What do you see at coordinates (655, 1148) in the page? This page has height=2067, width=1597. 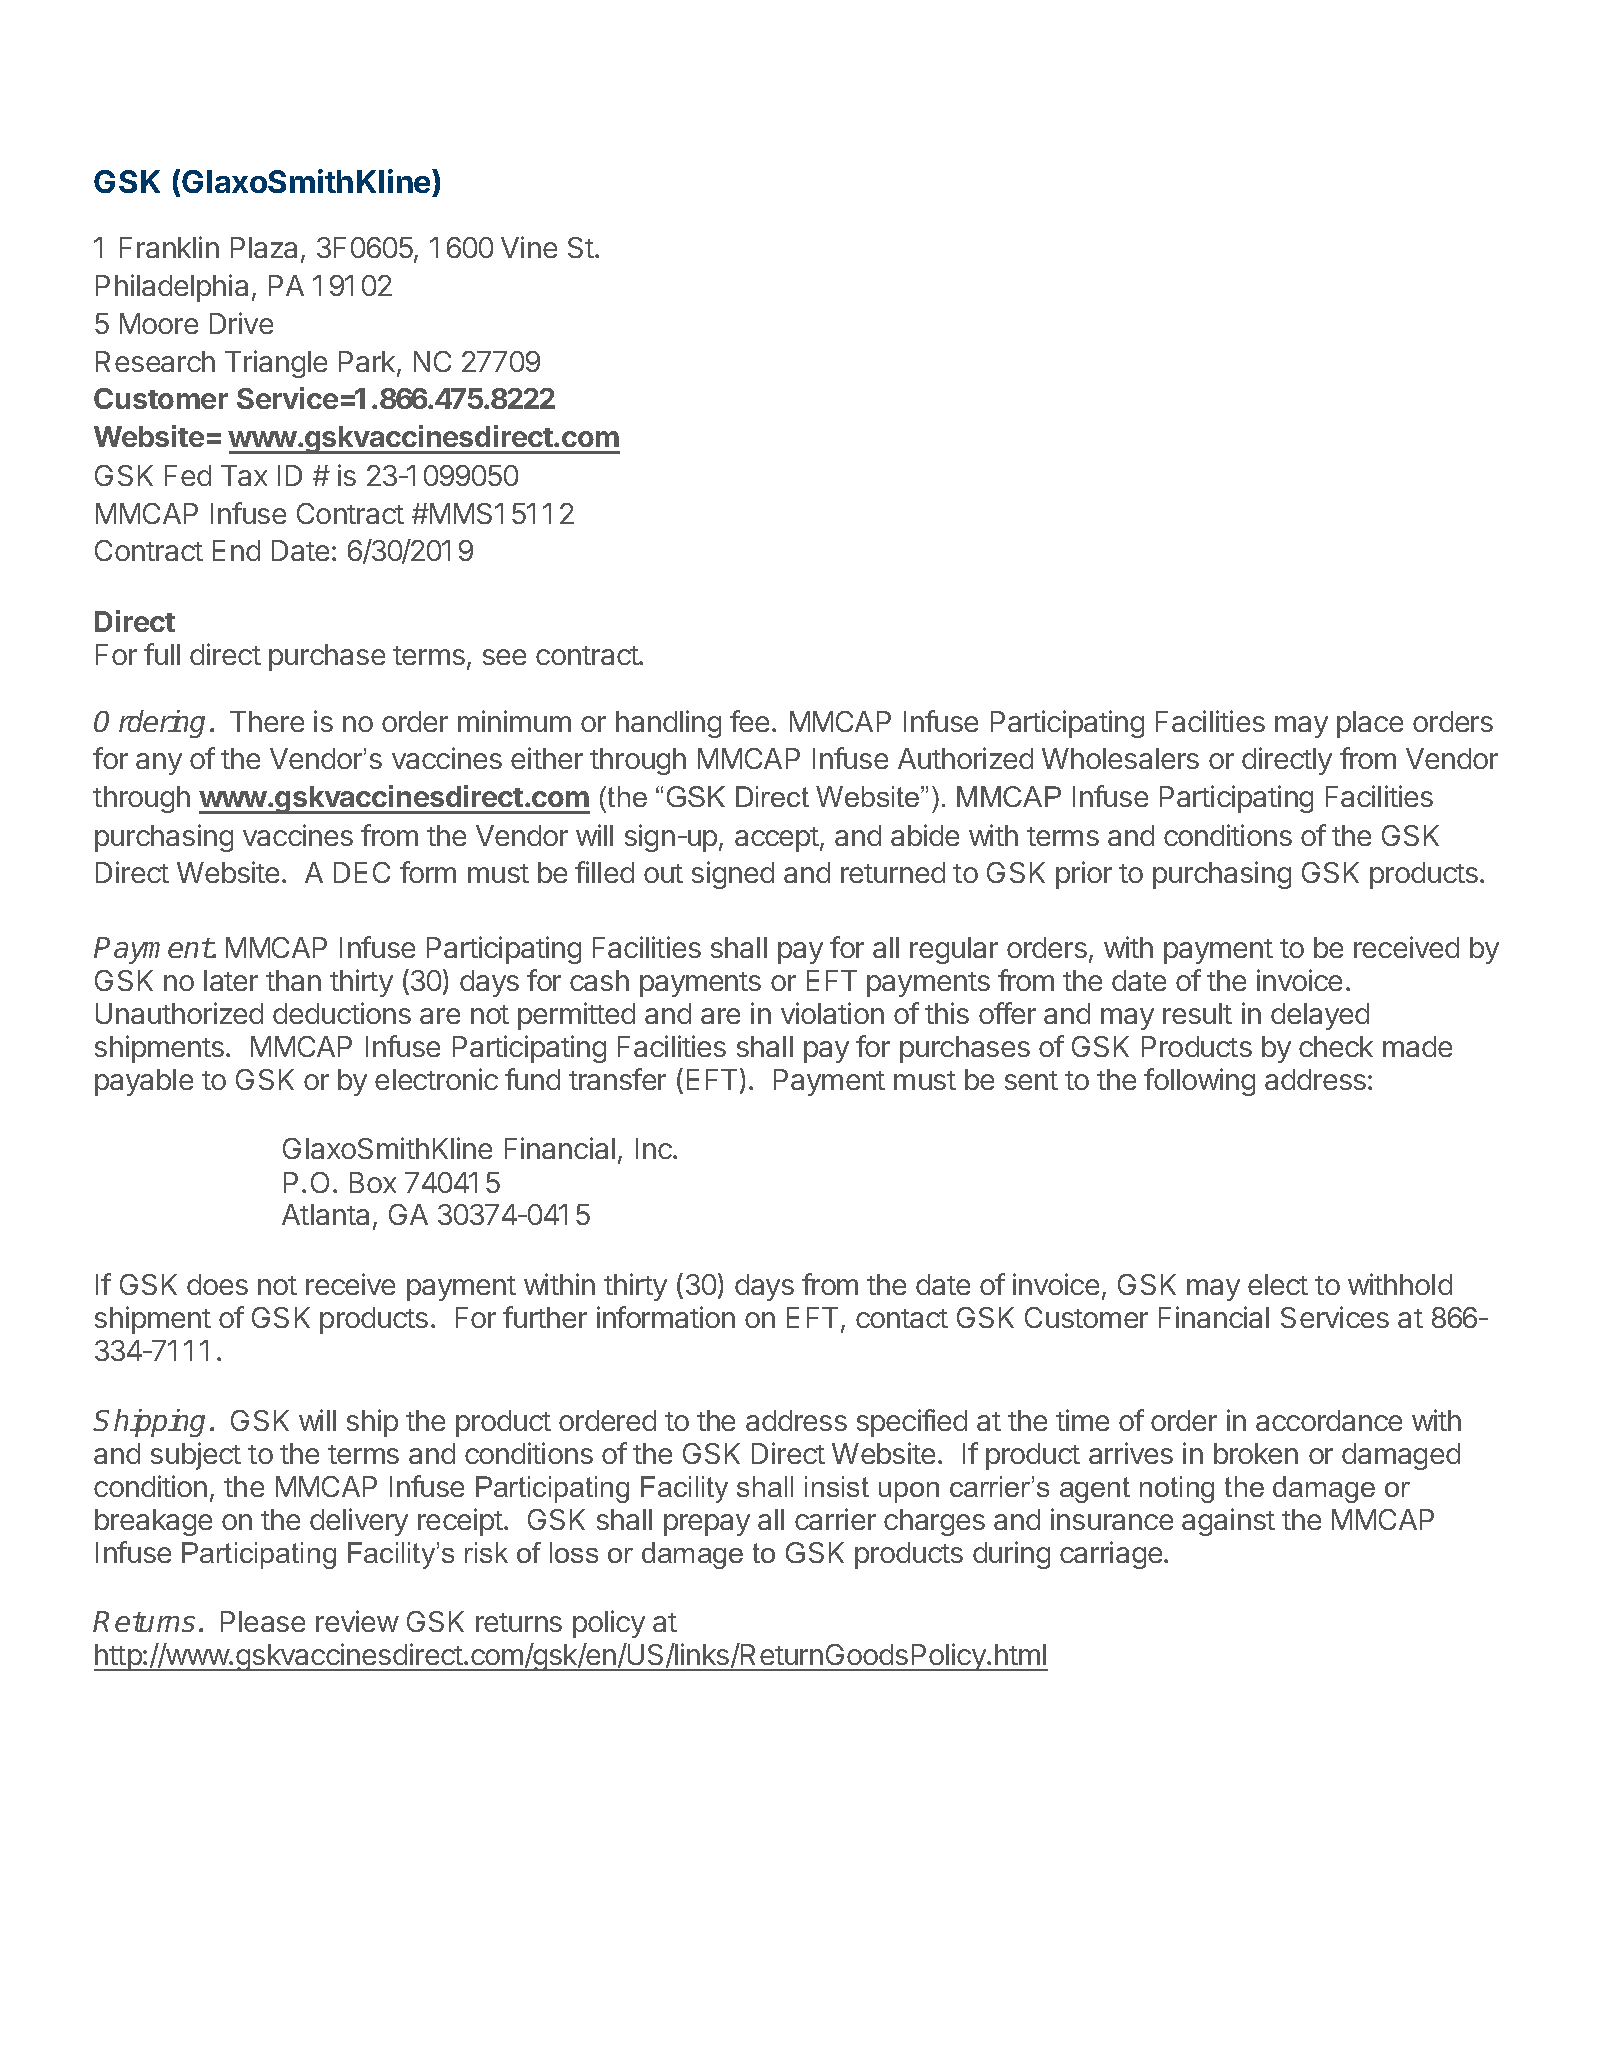 I see `Inc` at bounding box center [655, 1148].
